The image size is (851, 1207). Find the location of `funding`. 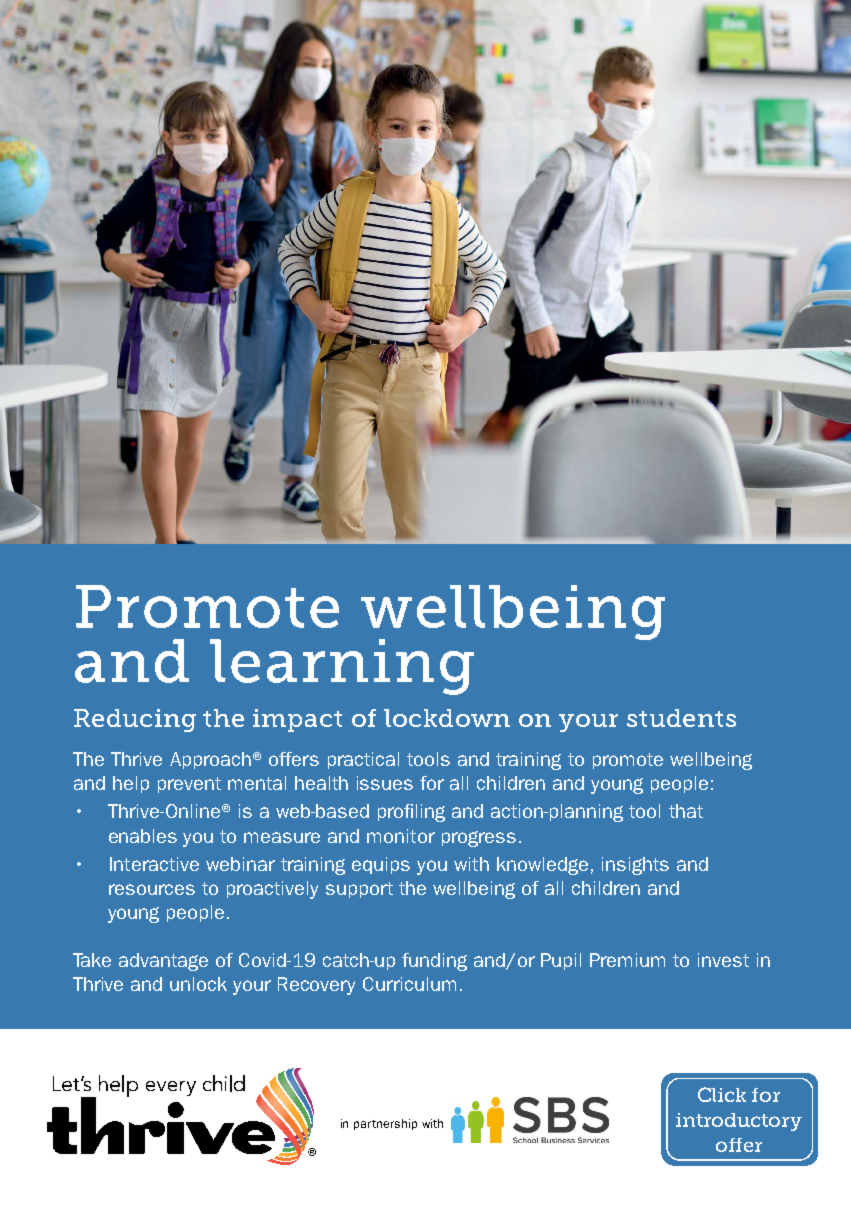

funding is located at coordinates (434, 962).
